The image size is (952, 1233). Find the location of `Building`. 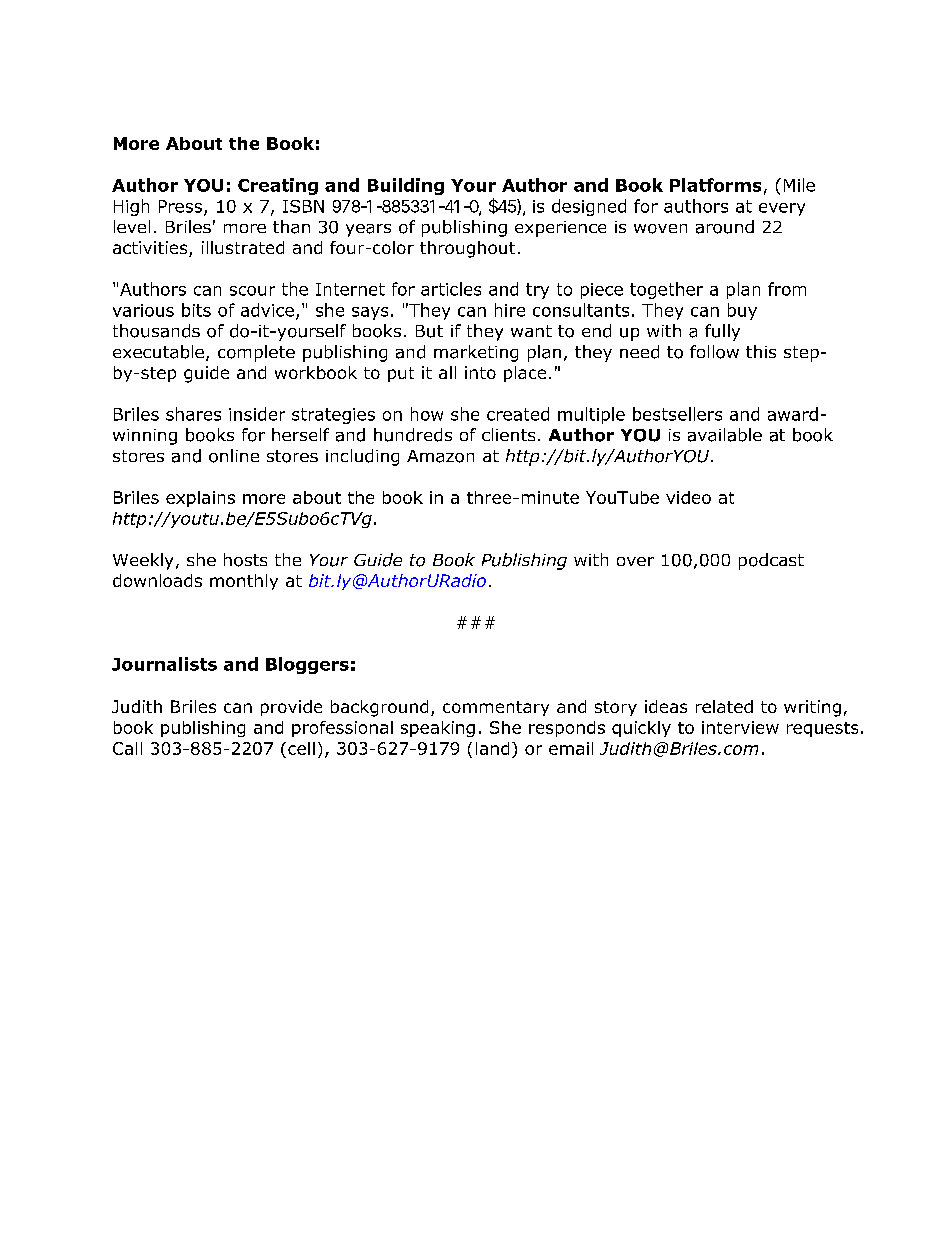

Building is located at coordinates (406, 186).
